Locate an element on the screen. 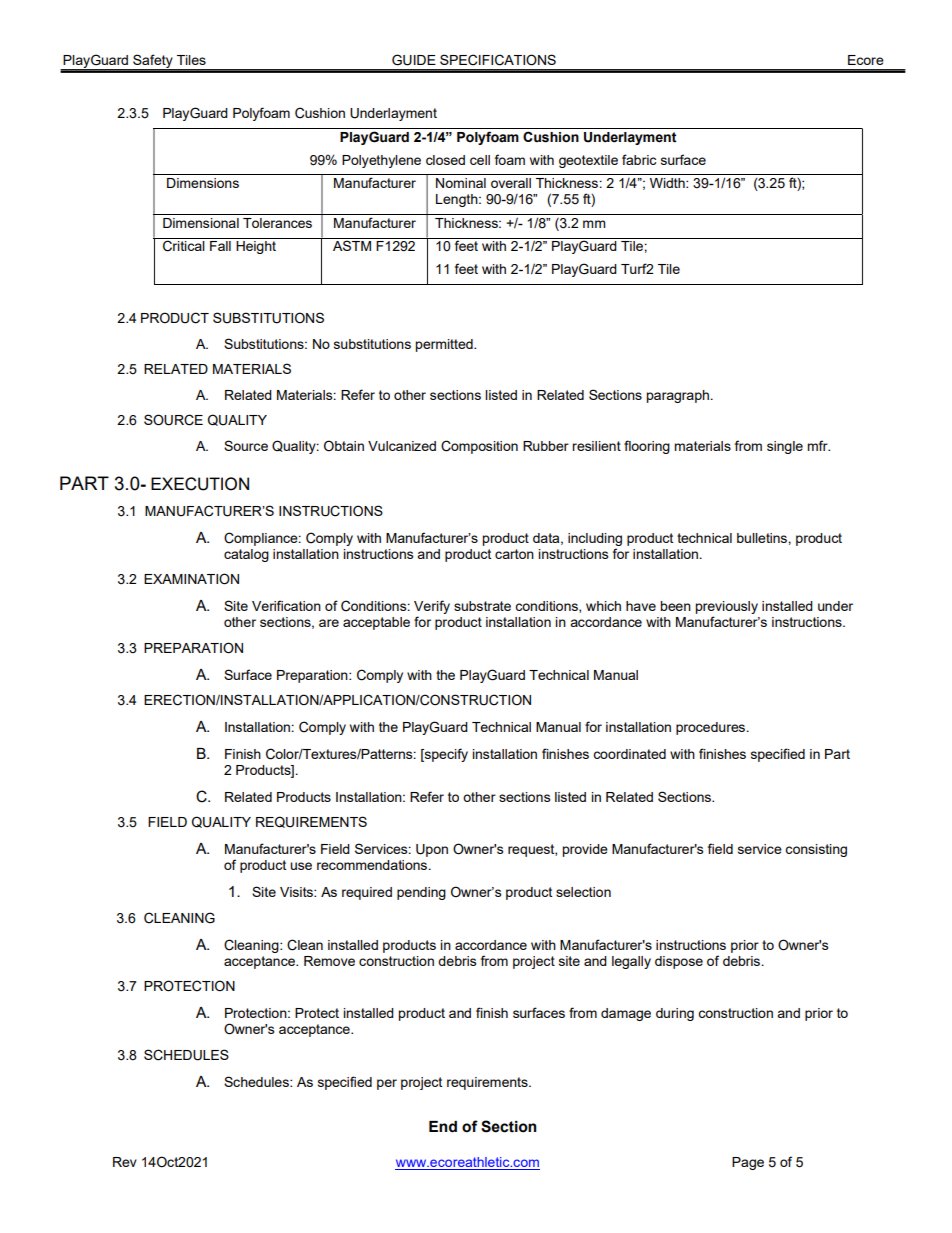 The width and height of the screenshot is (952, 1233). Remove is located at coordinates (329, 961).
